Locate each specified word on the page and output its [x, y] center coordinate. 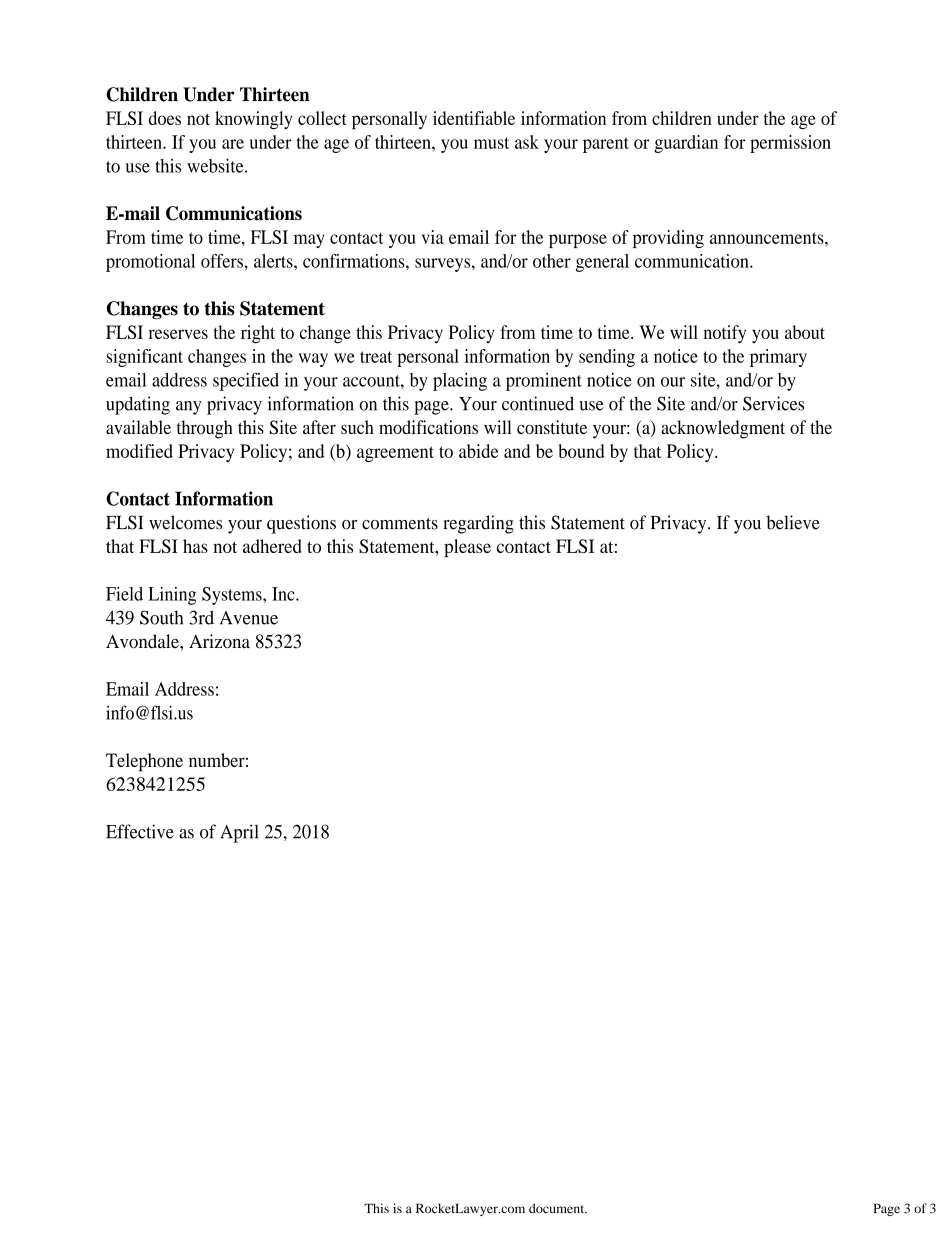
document [558, 1208]
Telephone [144, 762]
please [467, 548]
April [239, 833]
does [165, 118]
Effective [140, 831]
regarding [478, 524]
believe [793, 522]
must [491, 143]
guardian [686, 144]
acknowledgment [723, 429]
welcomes [185, 522]
